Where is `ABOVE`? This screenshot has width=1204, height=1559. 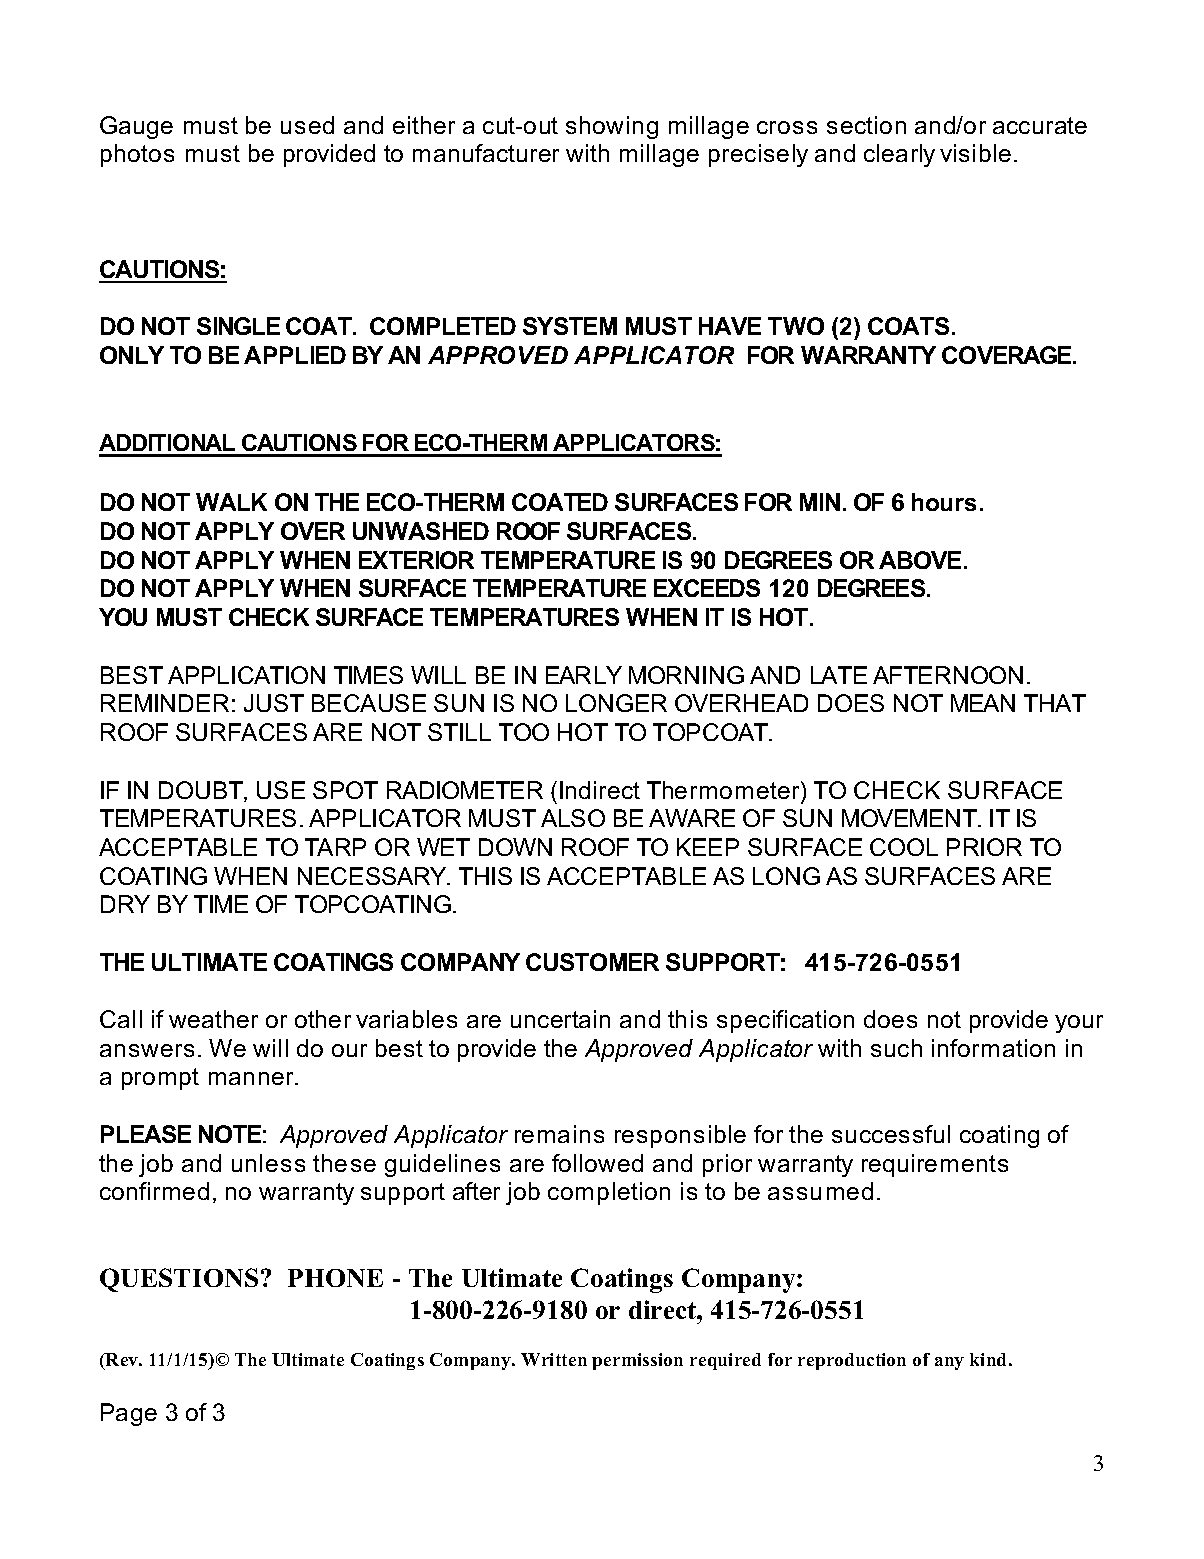
ABOVE is located at coordinates (922, 560).
